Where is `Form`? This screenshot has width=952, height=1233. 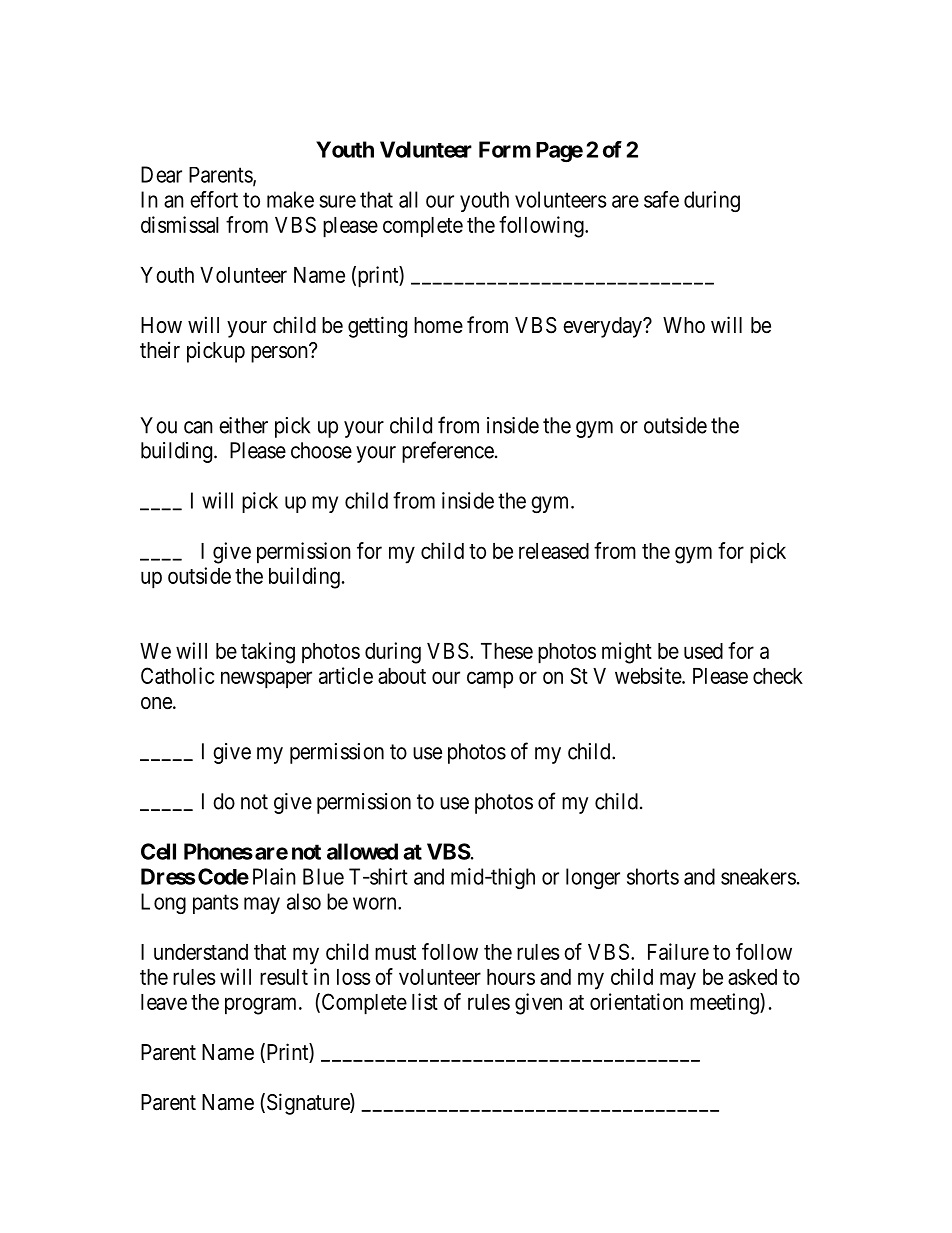
Form is located at coordinates (505, 149).
